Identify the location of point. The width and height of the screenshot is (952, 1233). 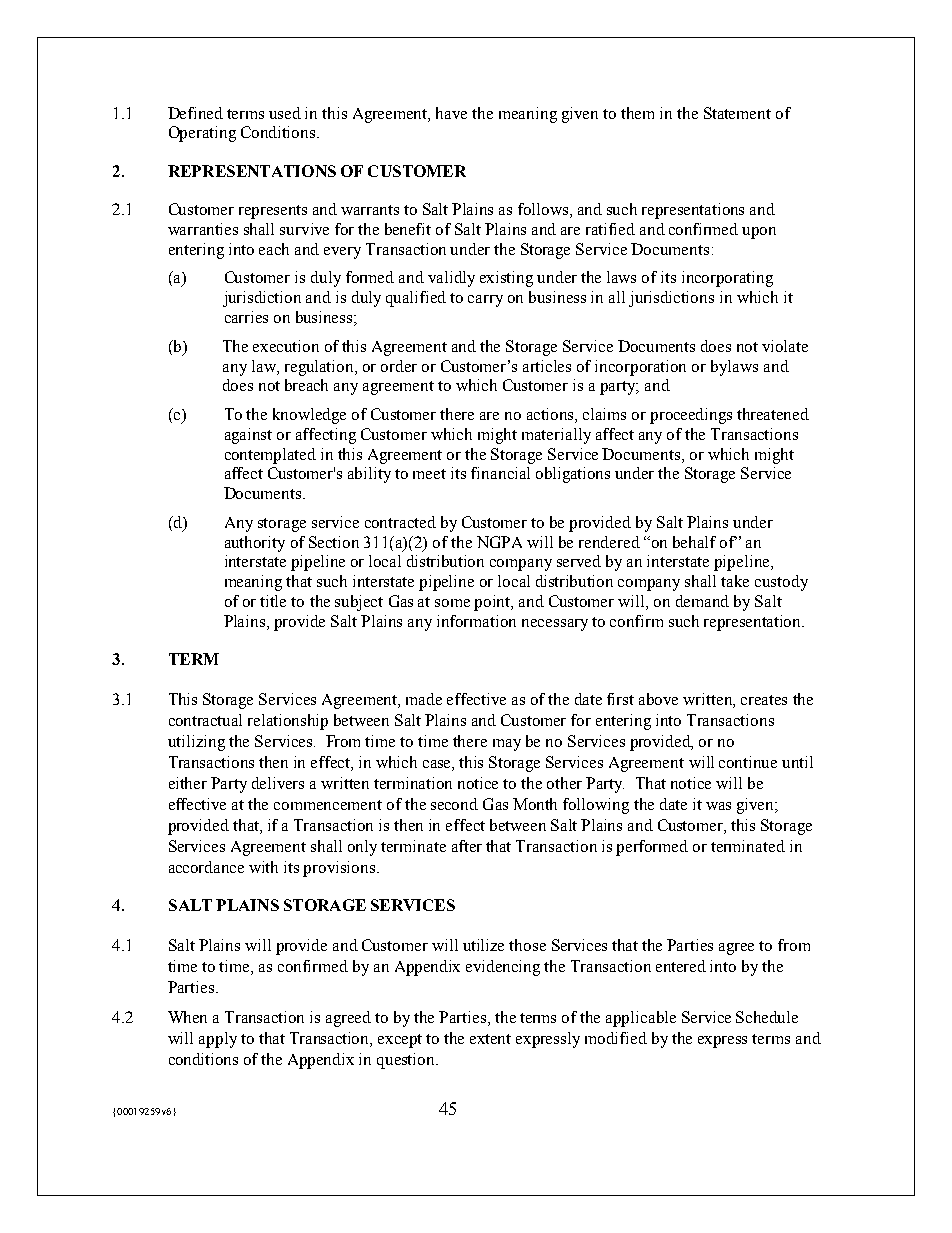
(493, 603).
